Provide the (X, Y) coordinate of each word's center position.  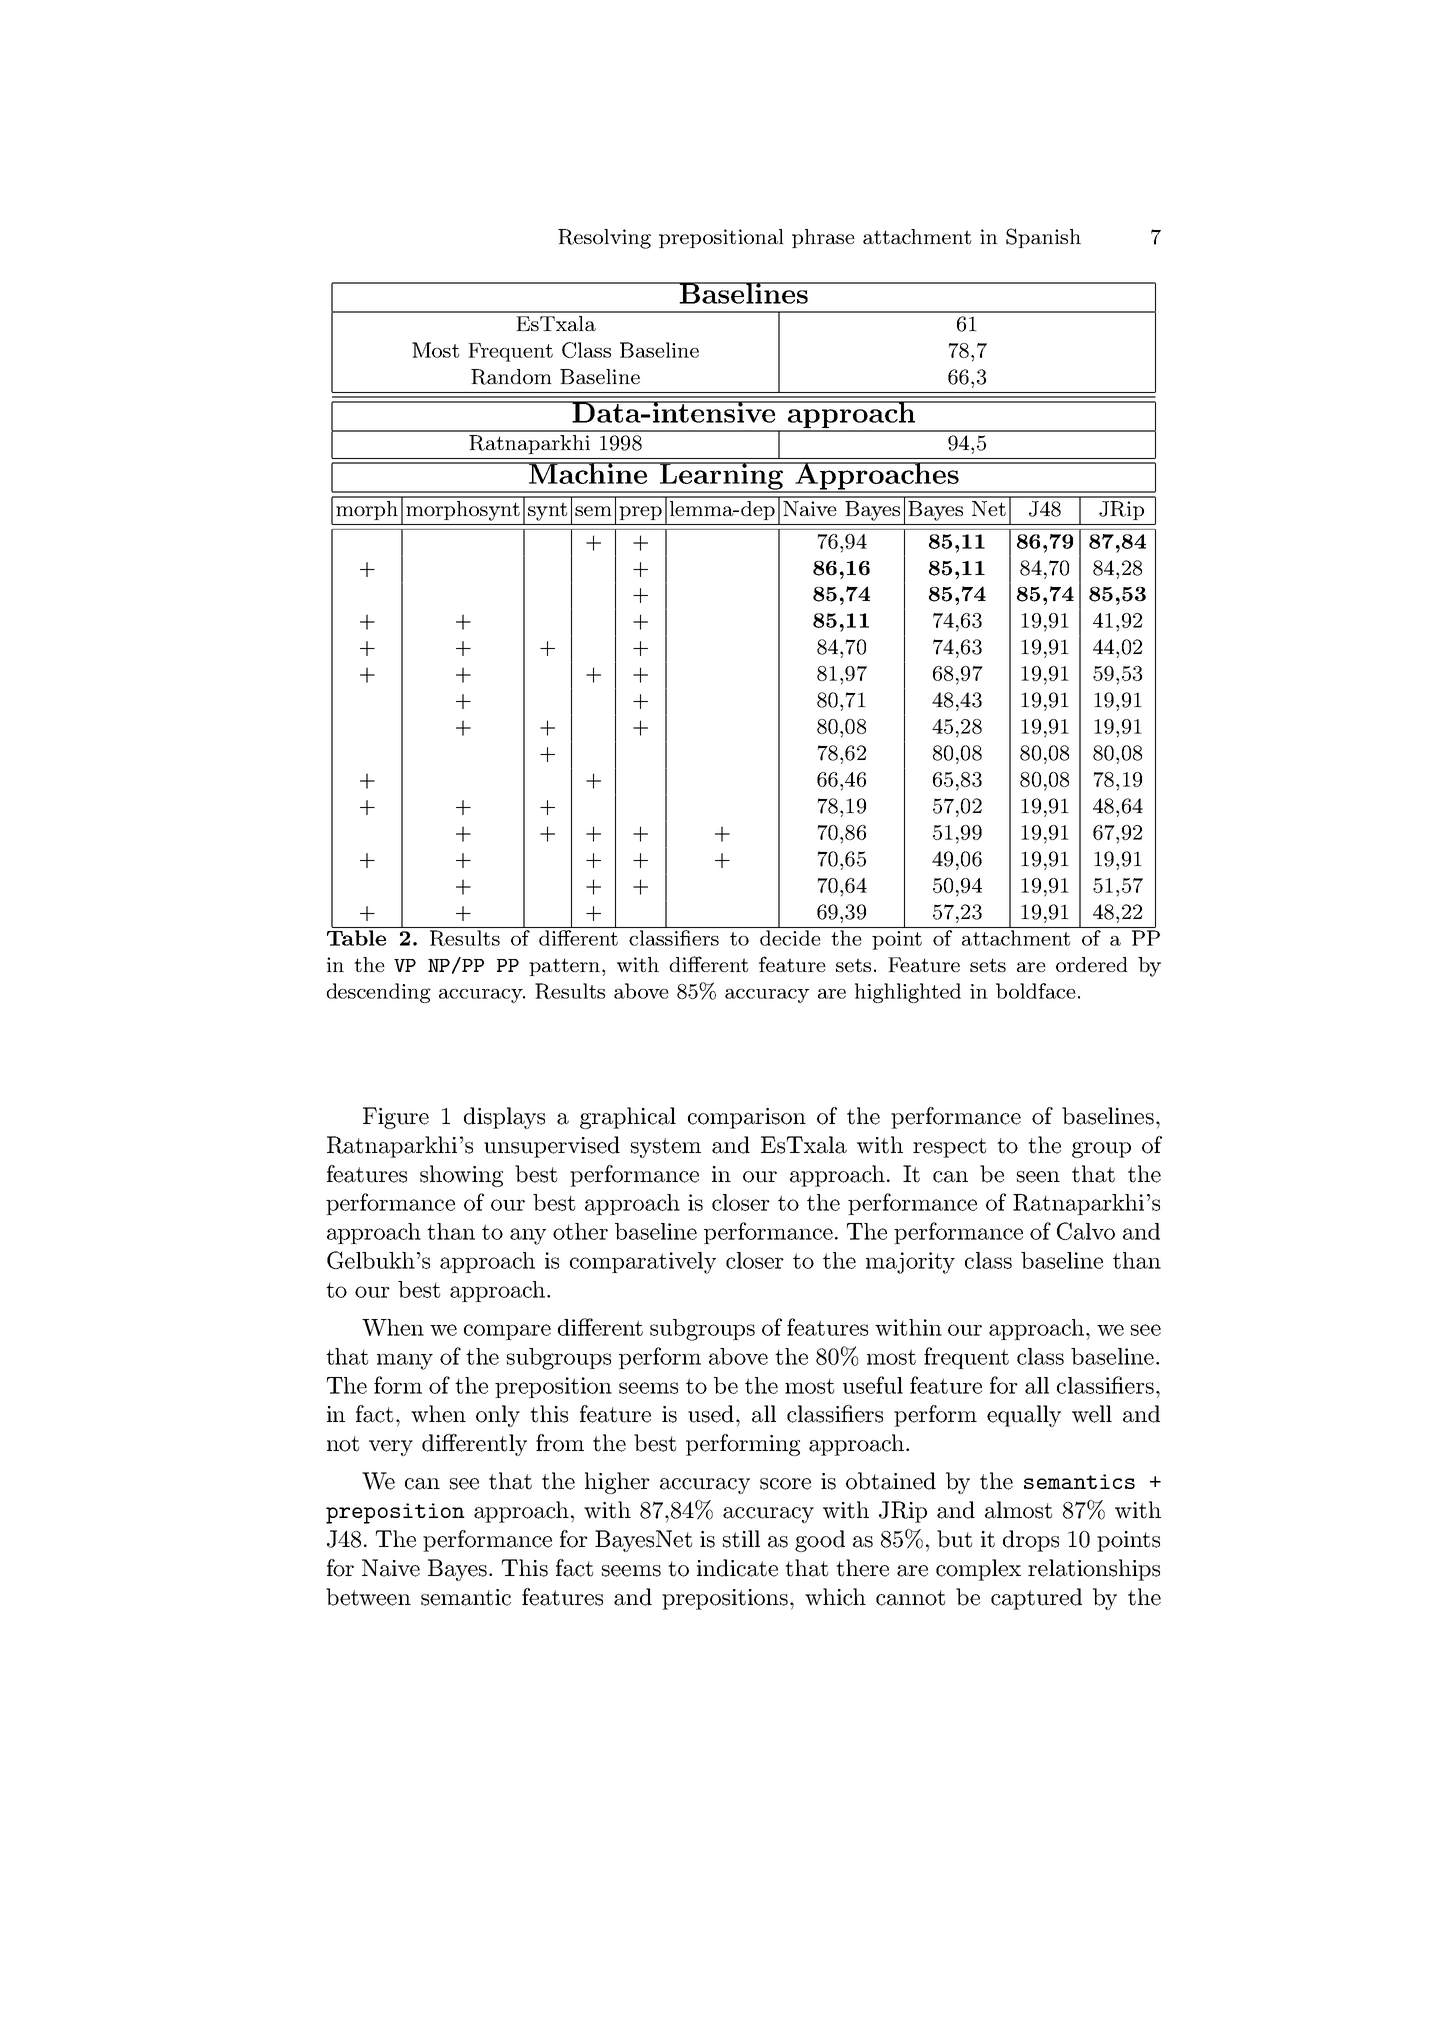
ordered (1092, 964)
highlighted (908, 993)
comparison (747, 1118)
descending (378, 993)
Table (356, 938)
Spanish (1043, 238)
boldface (1036, 991)
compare (507, 1332)
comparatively (643, 1263)
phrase (823, 238)
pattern (566, 967)
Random (511, 377)
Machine (587, 473)
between (368, 1597)
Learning (721, 477)
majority (910, 1263)
